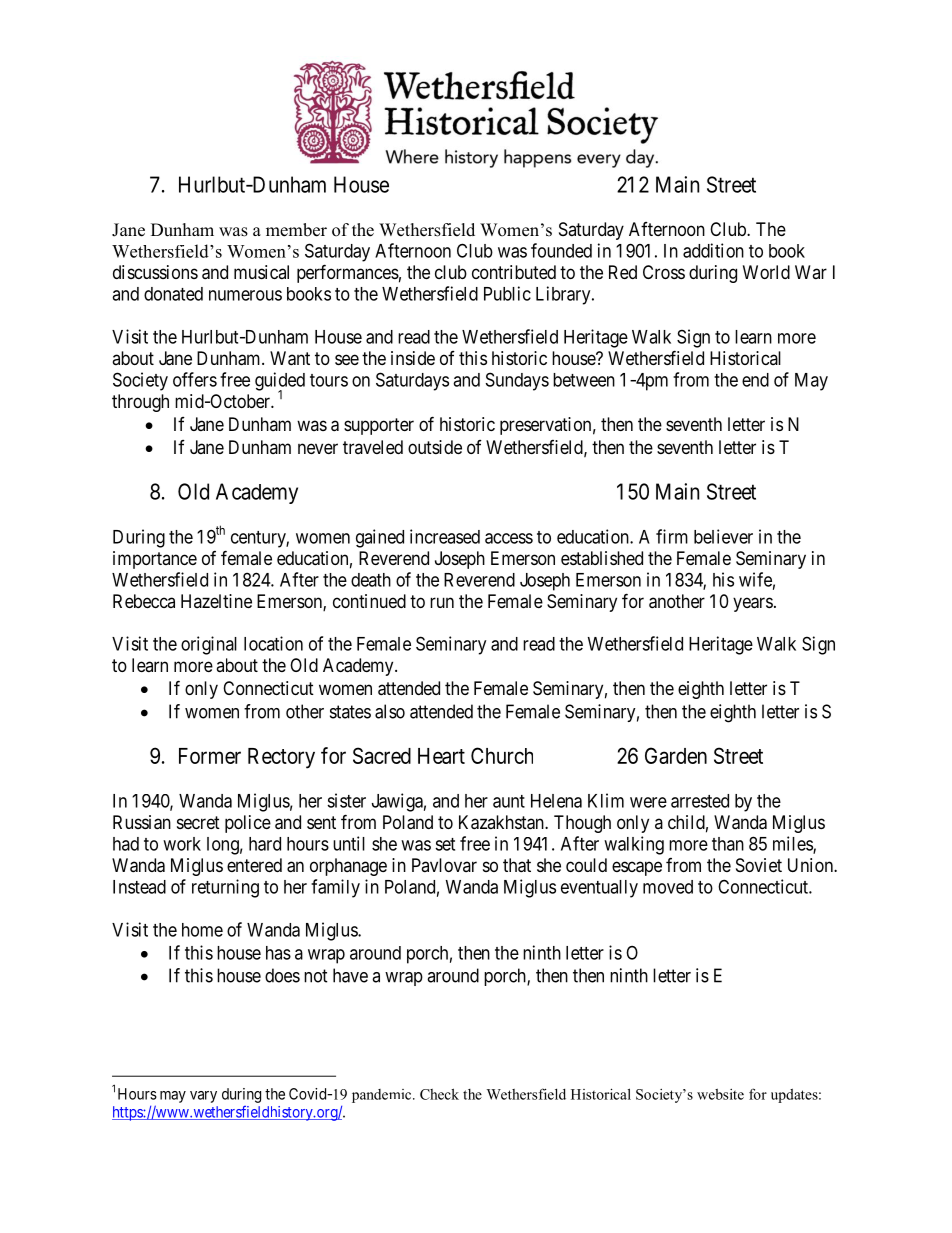 The height and width of the screenshot is (1233, 952). I want to click on discussions, so click(155, 272).
